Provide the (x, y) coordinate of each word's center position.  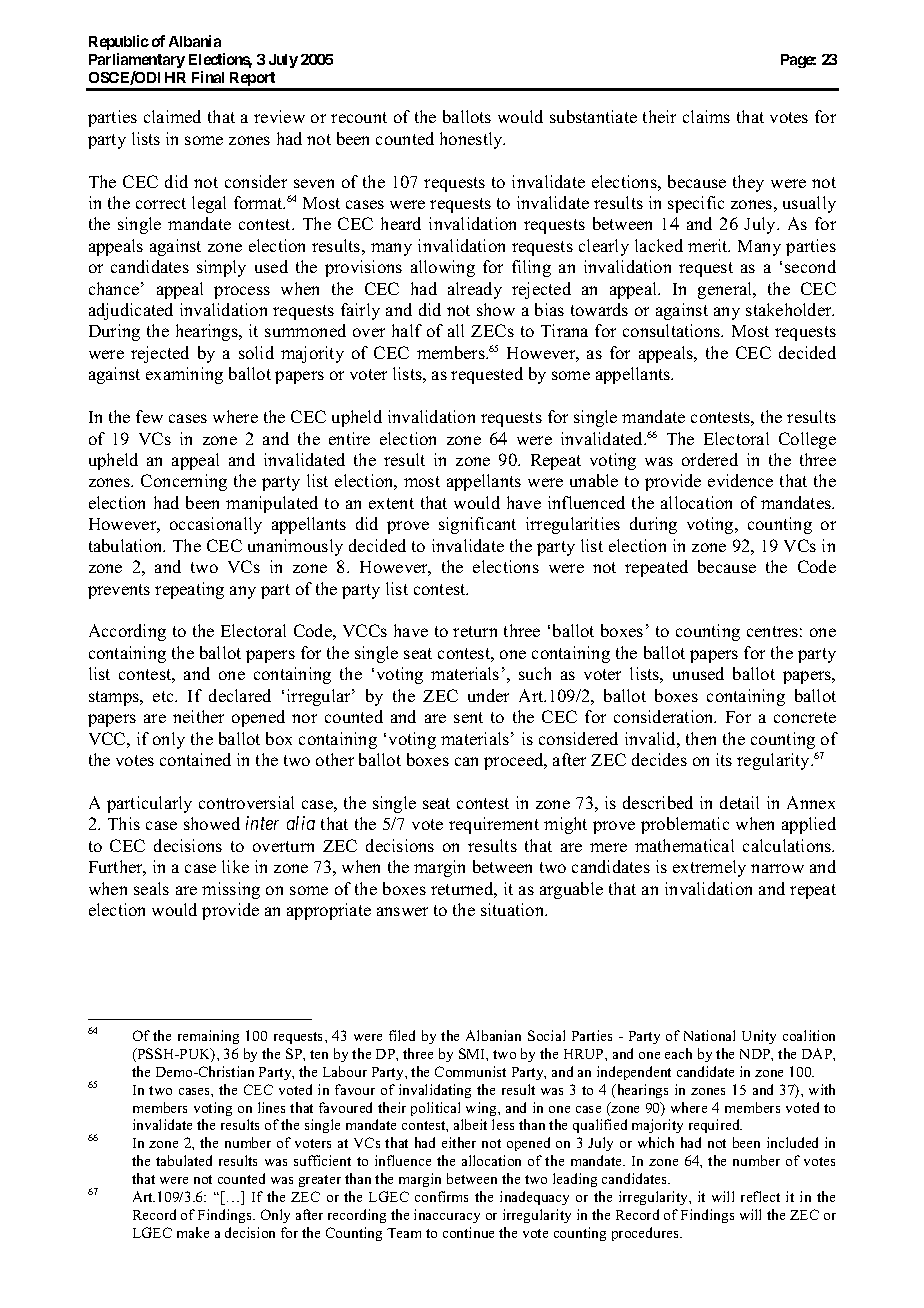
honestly (472, 140)
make (193, 1232)
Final (208, 77)
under (488, 695)
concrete (805, 717)
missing (231, 890)
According (127, 632)
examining (184, 375)
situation (514, 909)
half (407, 330)
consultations (673, 330)
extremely (709, 868)
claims (706, 116)
